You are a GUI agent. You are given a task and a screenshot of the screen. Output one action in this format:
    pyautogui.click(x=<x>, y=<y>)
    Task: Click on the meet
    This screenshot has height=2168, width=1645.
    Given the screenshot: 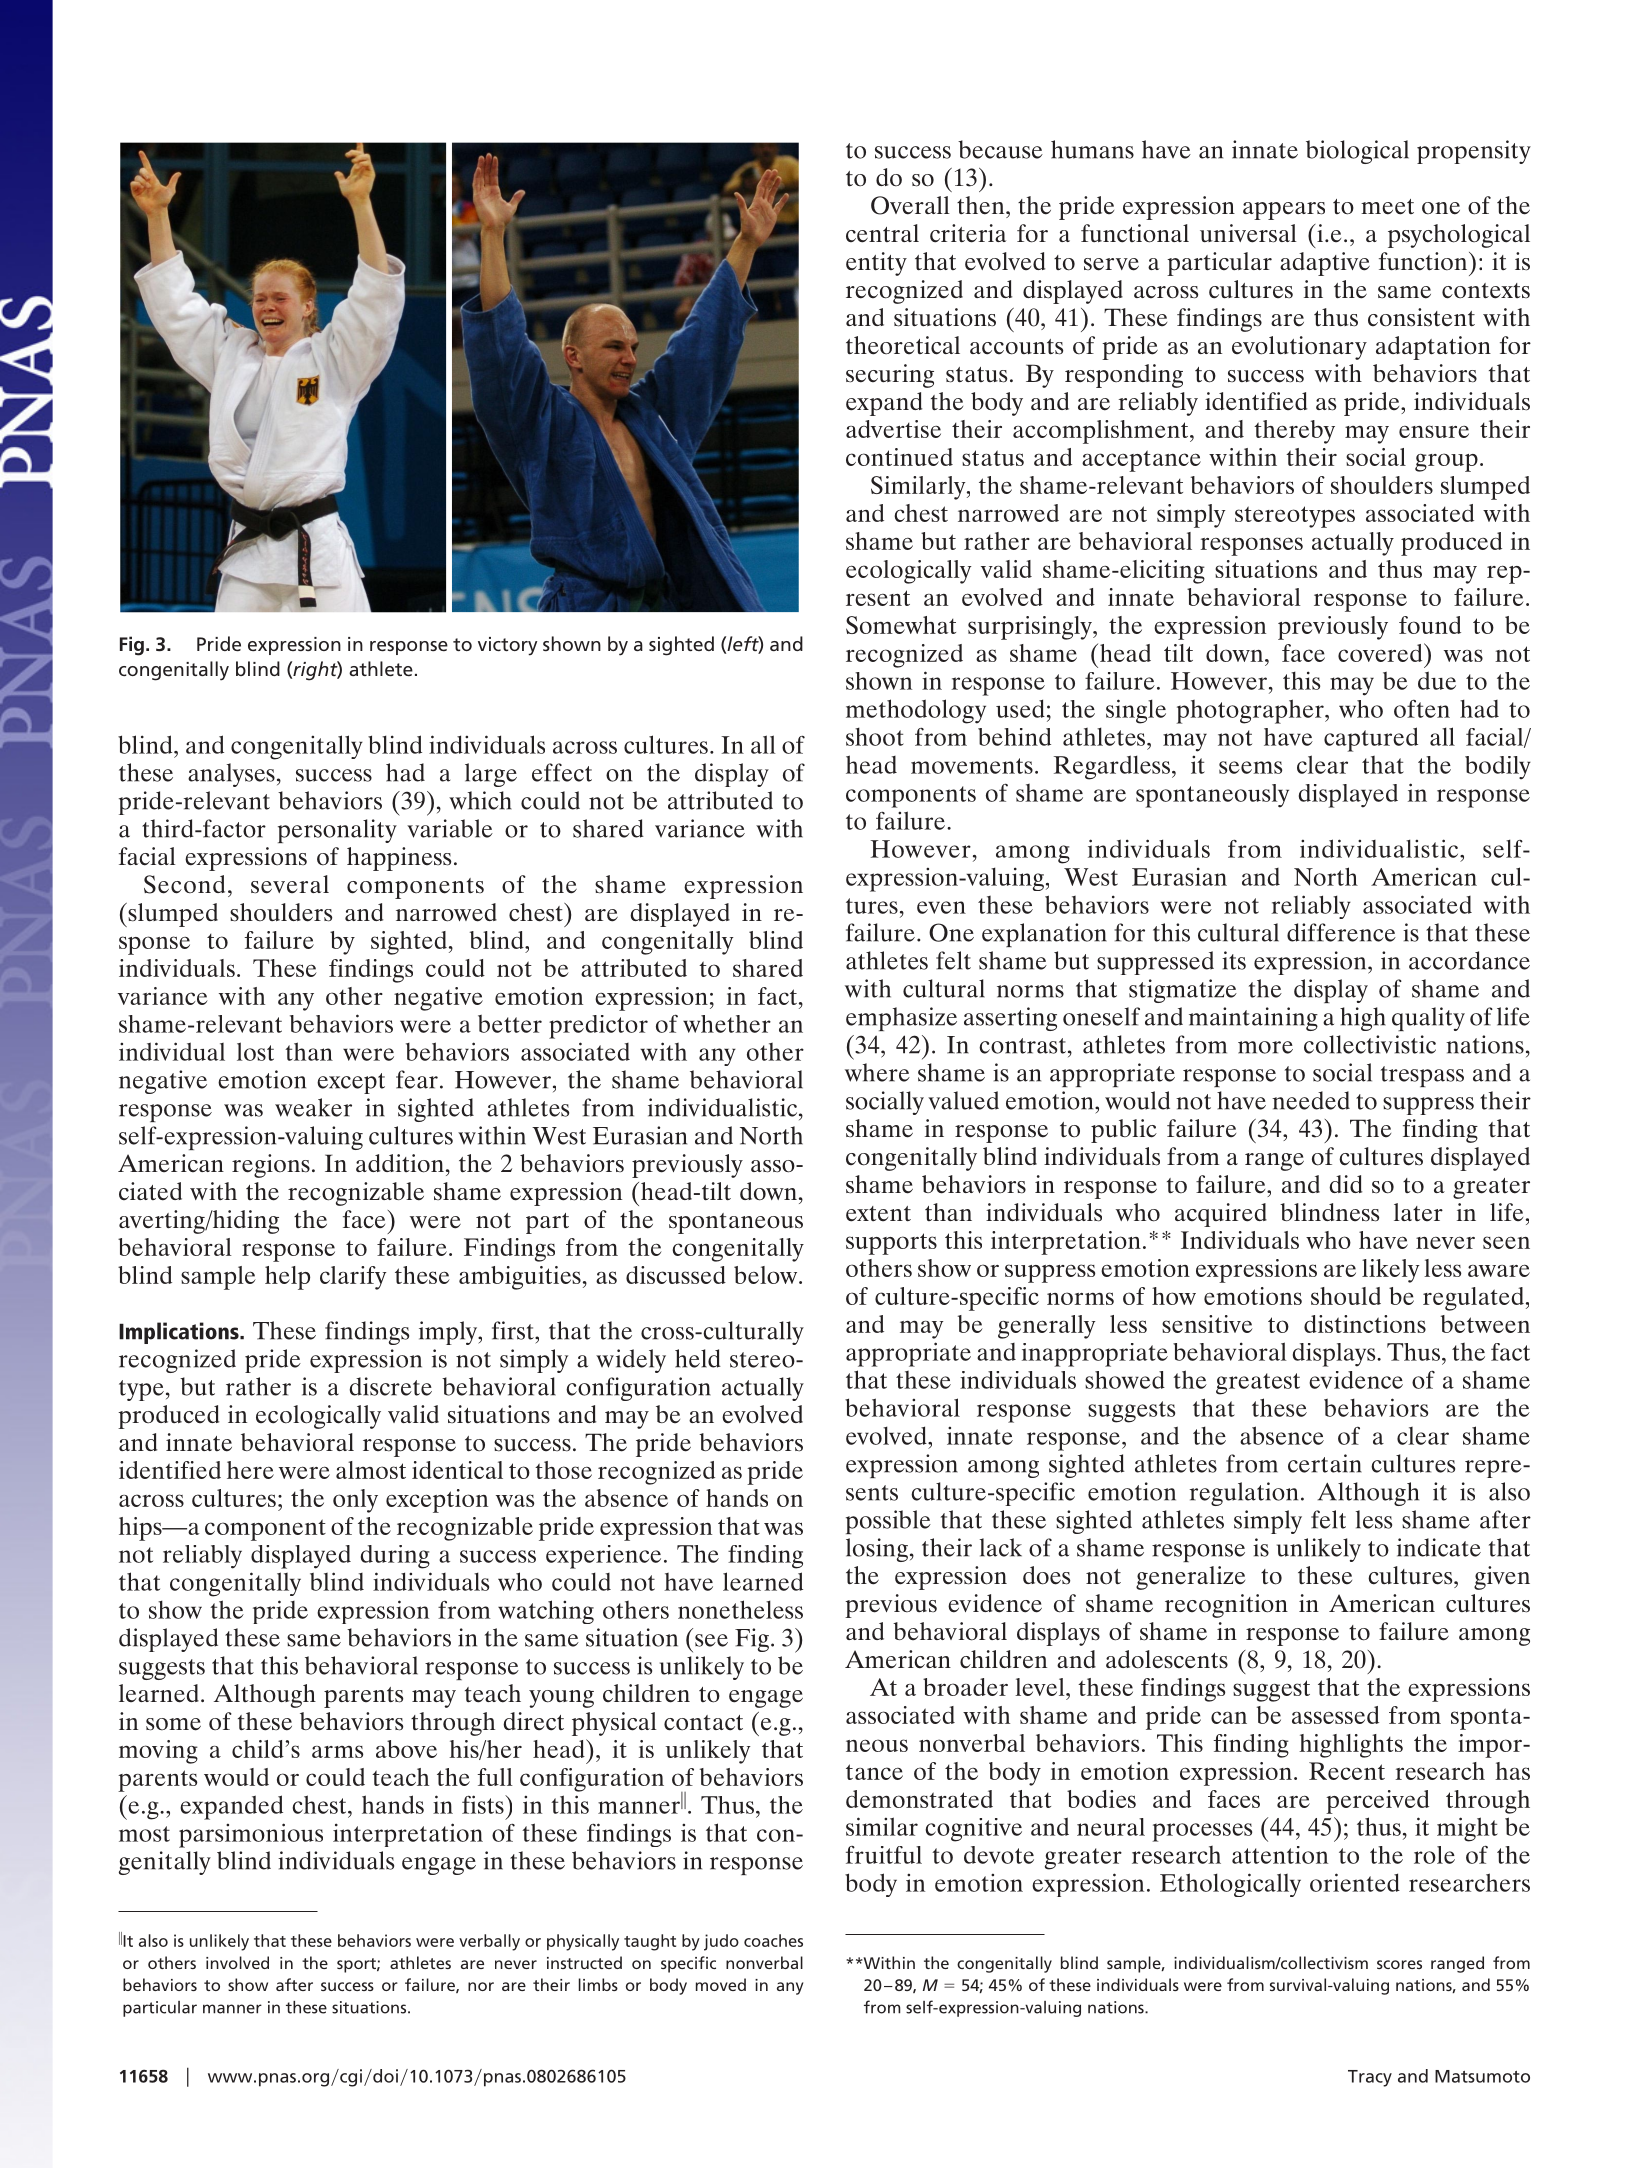 What is the action you would take?
    pyautogui.click(x=1387, y=207)
